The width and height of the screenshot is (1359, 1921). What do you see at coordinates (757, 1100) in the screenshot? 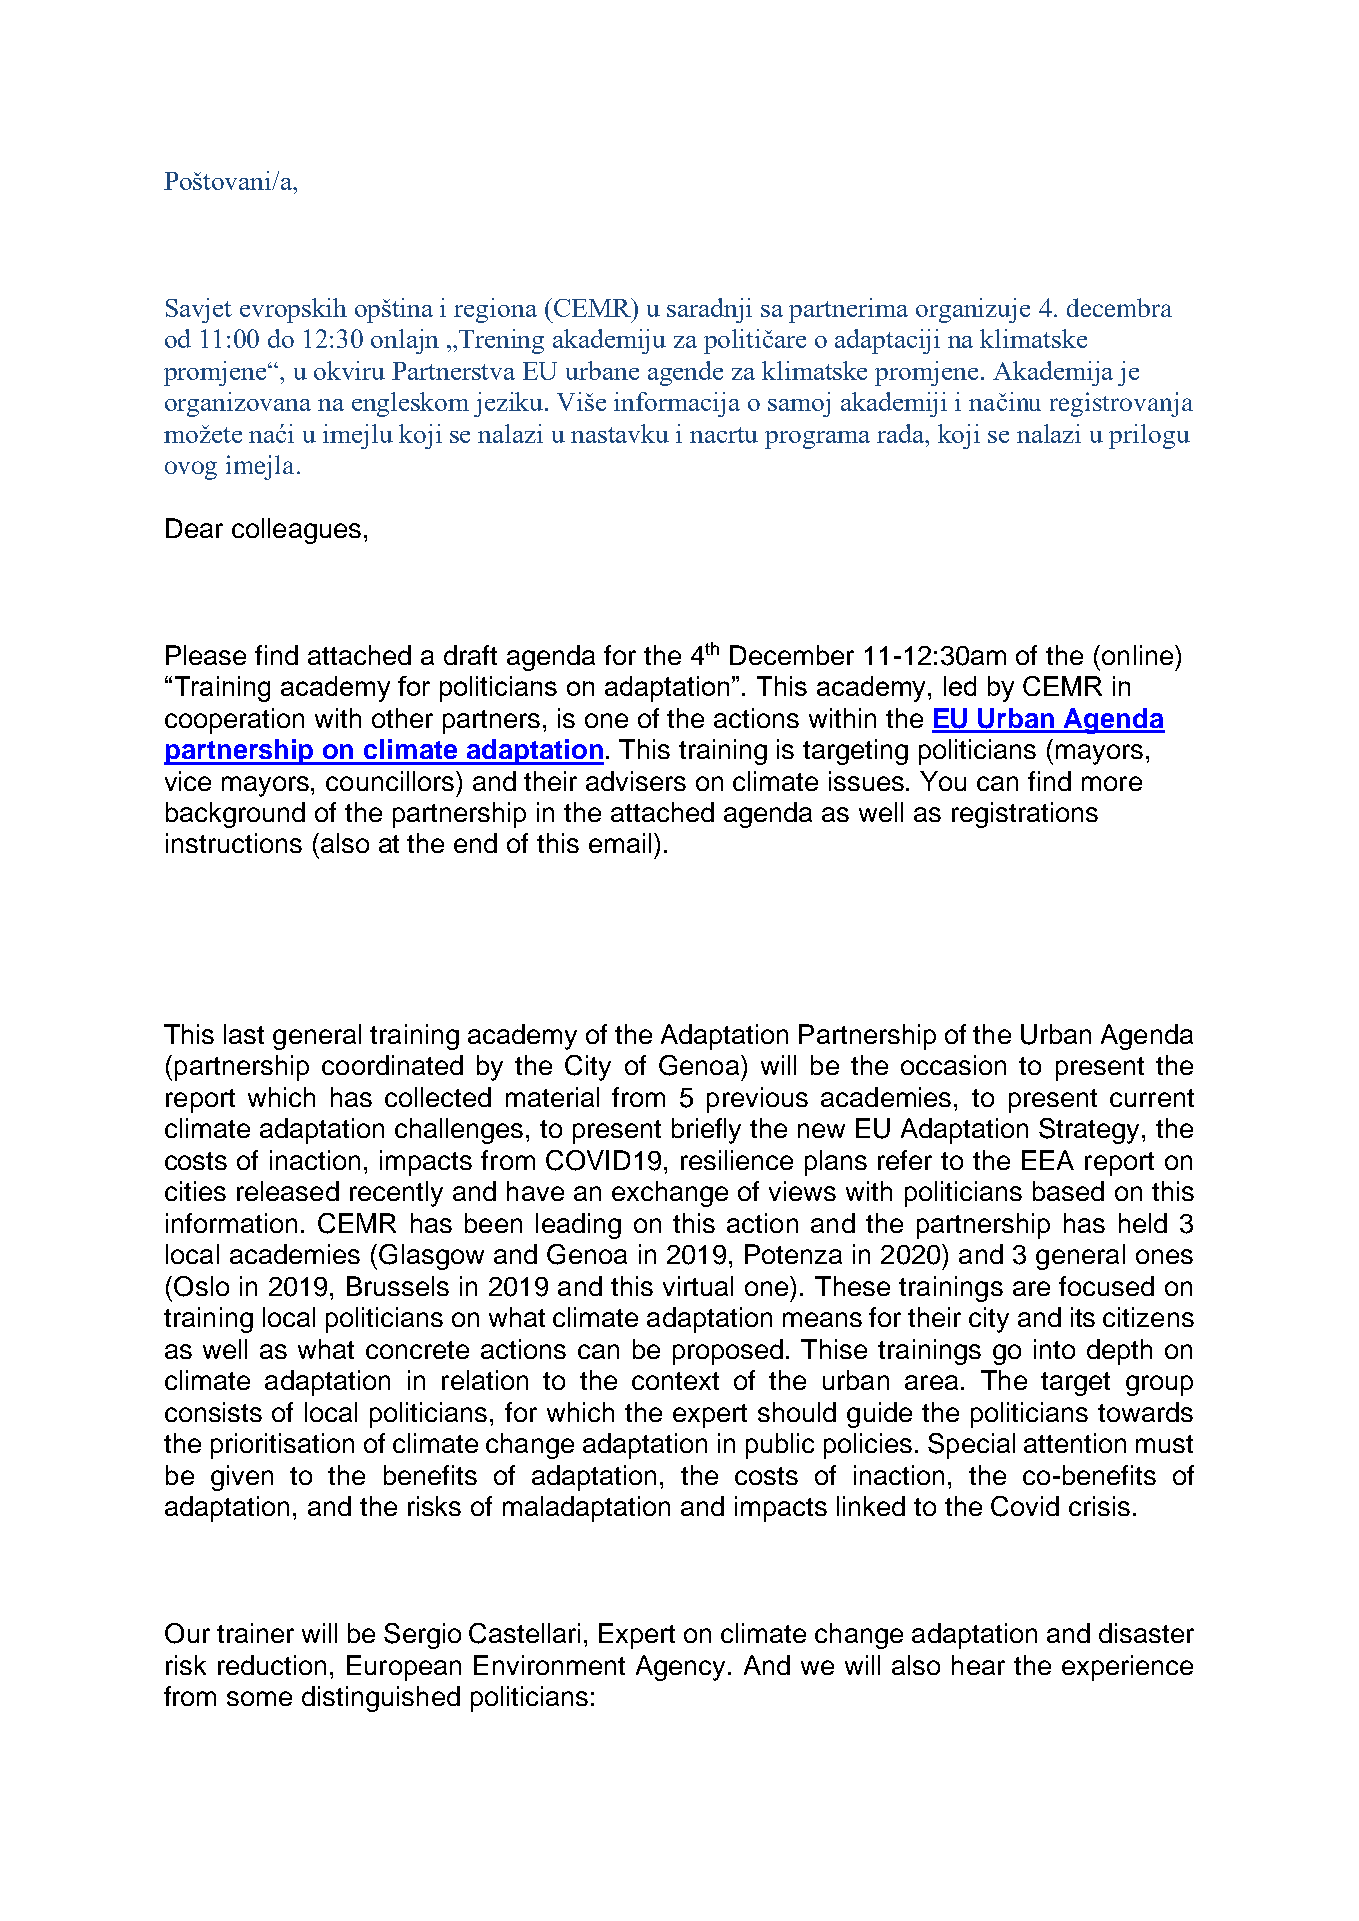
I see `previous` at bounding box center [757, 1100].
